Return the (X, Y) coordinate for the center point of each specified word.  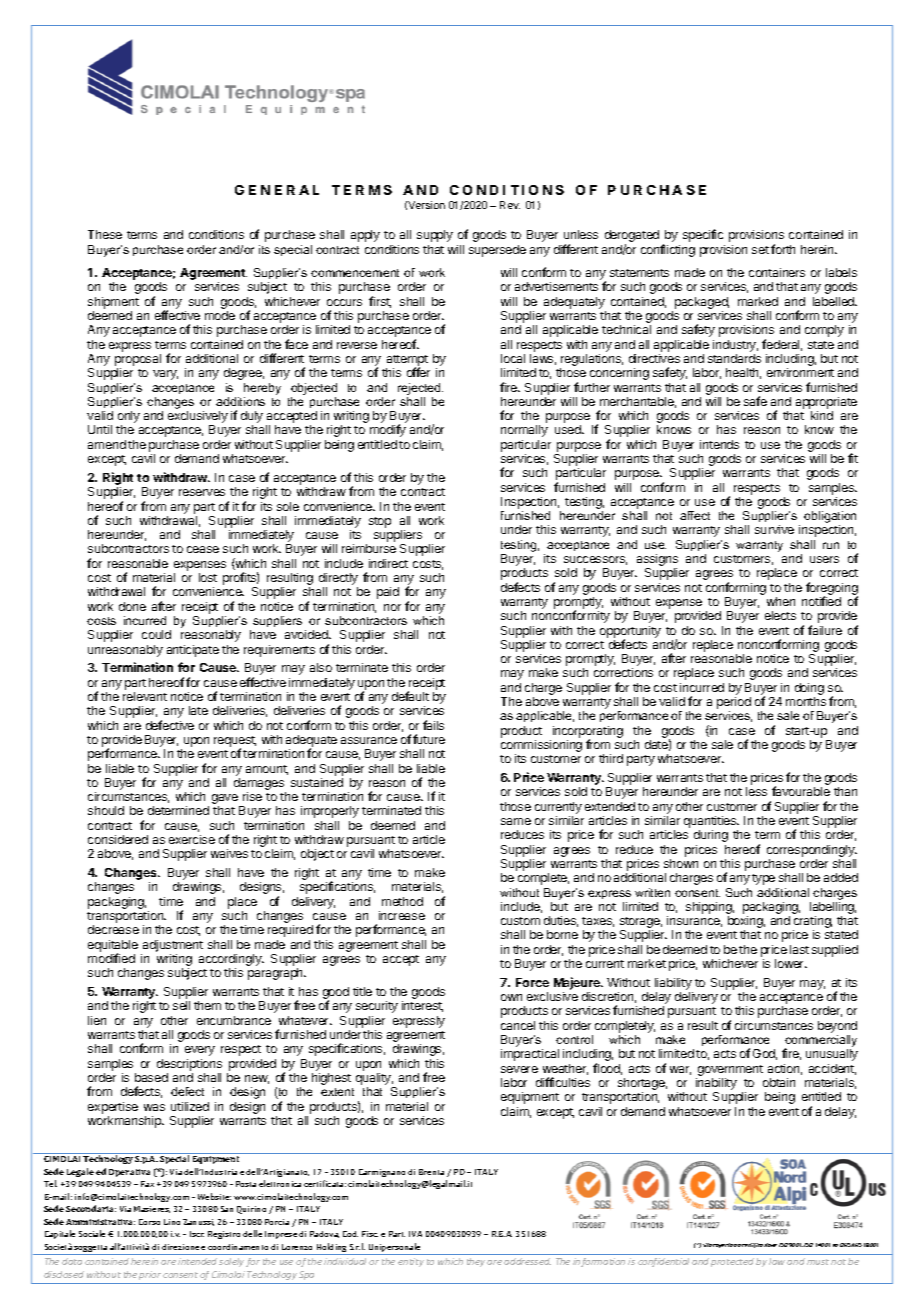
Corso (149, 1222)
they (476, 1262)
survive (774, 529)
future (429, 739)
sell (181, 1005)
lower (791, 963)
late (198, 710)
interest (422, 1006)
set (760, 250)
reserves (202, 492)
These (105, 234)
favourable (801, 791)
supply (435, 236)
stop (380, 522)
